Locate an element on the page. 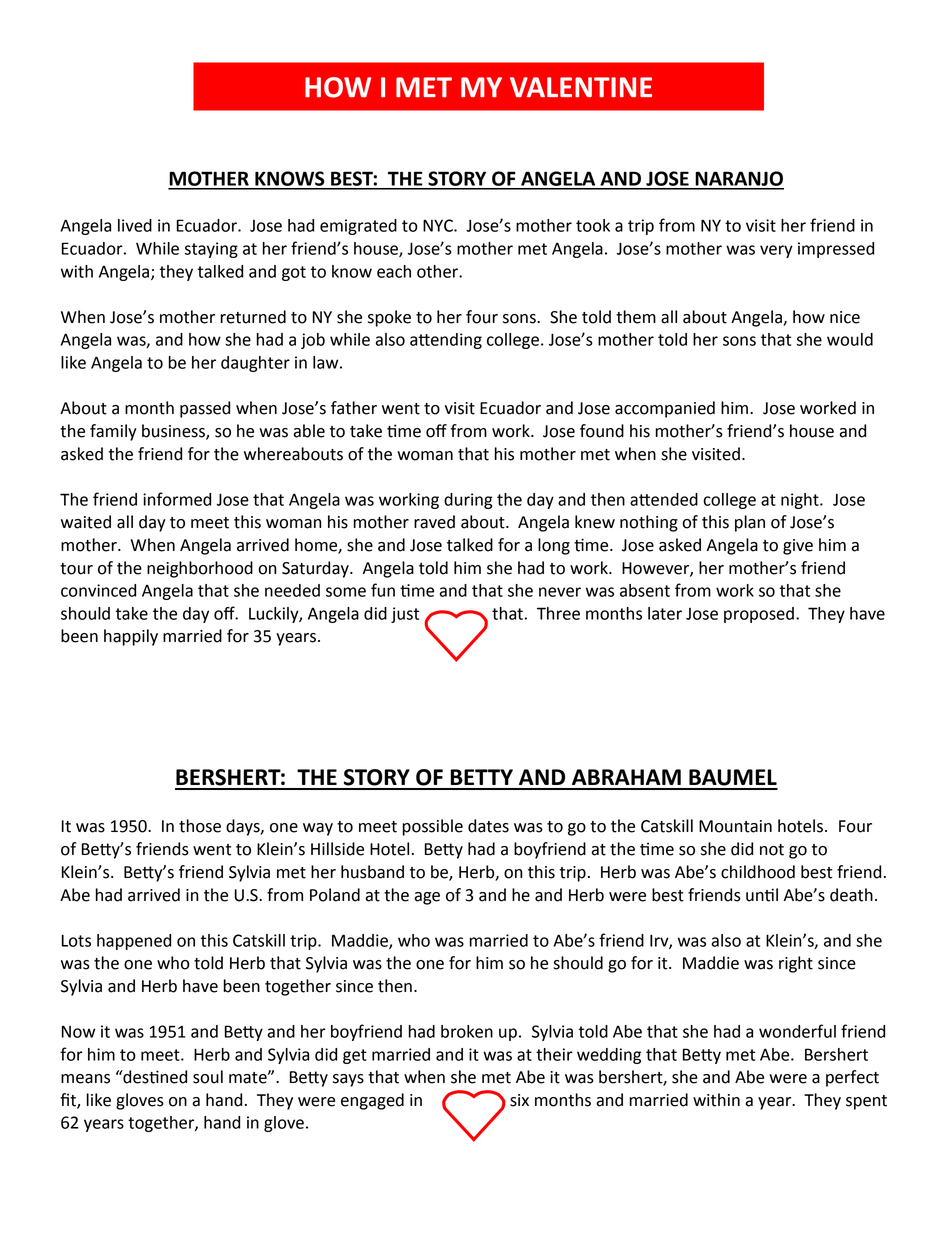 The width and height of the document is (952, 1233). broken is located at coordinates (467, 1031).
